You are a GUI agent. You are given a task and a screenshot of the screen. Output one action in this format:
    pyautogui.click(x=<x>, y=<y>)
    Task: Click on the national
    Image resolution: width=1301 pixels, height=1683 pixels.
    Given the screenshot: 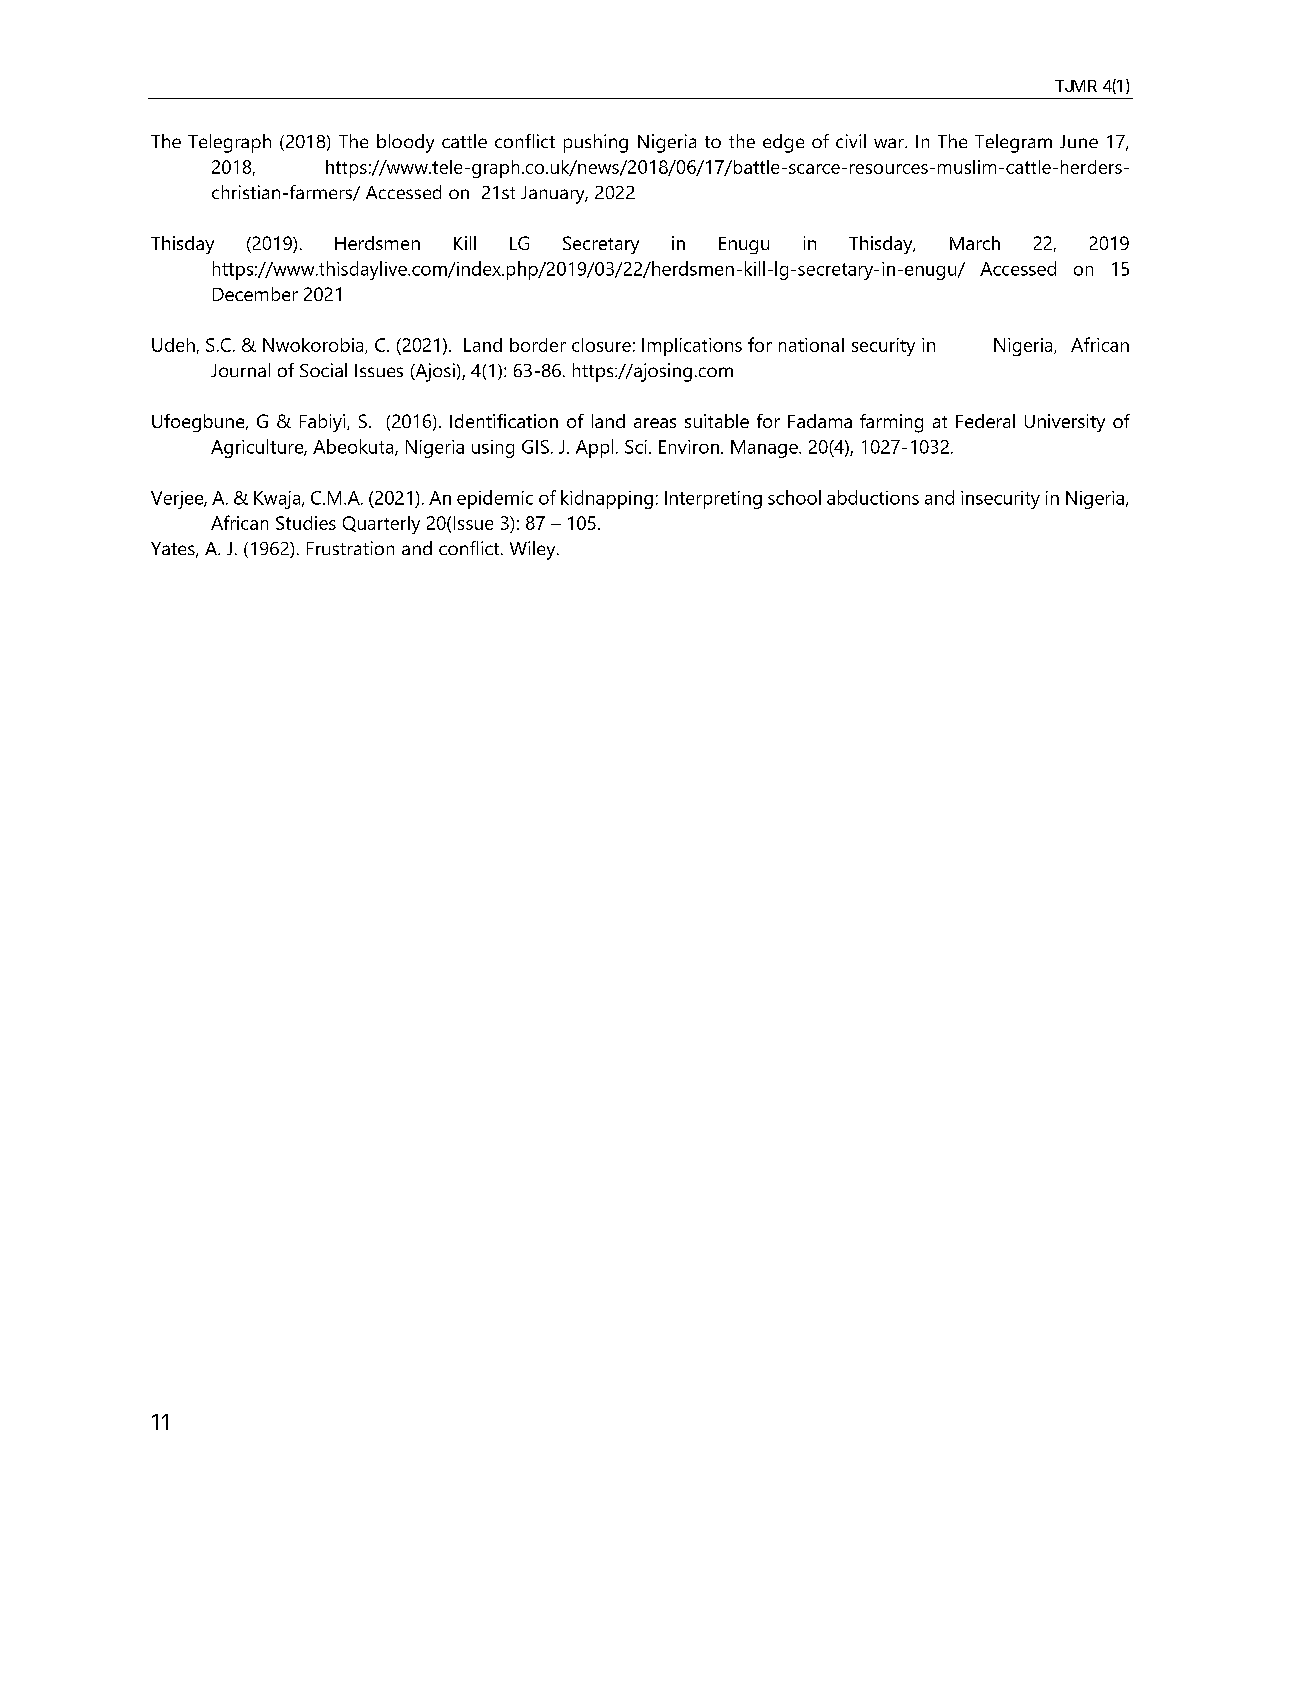 What is the action you would take?
    pyautogui.click(x=811, y=345)
